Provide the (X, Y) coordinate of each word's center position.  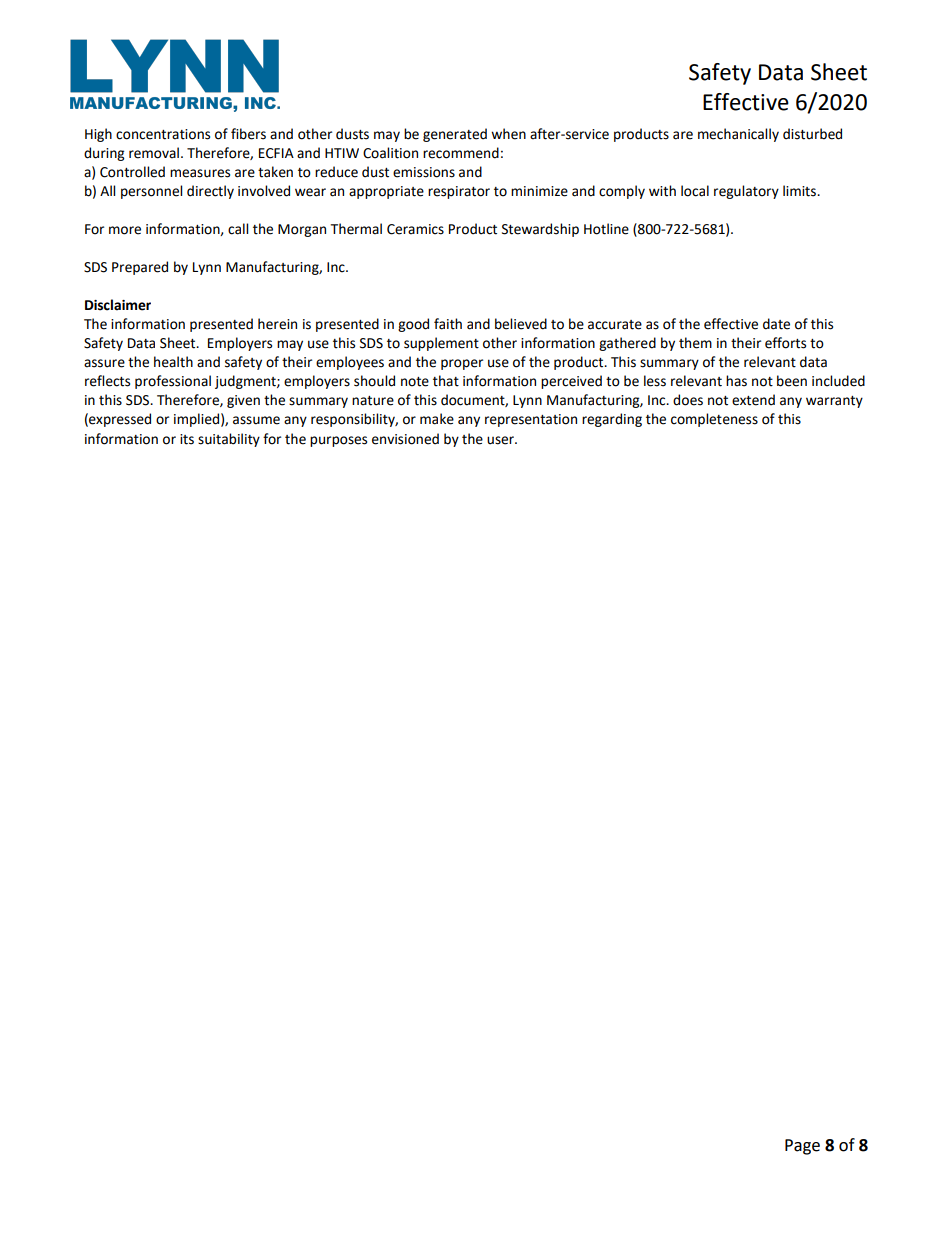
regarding (612, 420)
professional (173, 382)
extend (753, 400)
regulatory (746, 192)
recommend (461, 153)
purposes (338, 441)
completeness (714, 420)
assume (256, 420)
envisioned (405, 439)
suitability (229, 440)
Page (802, 1147)
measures (200, 173)
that (446, 381)
